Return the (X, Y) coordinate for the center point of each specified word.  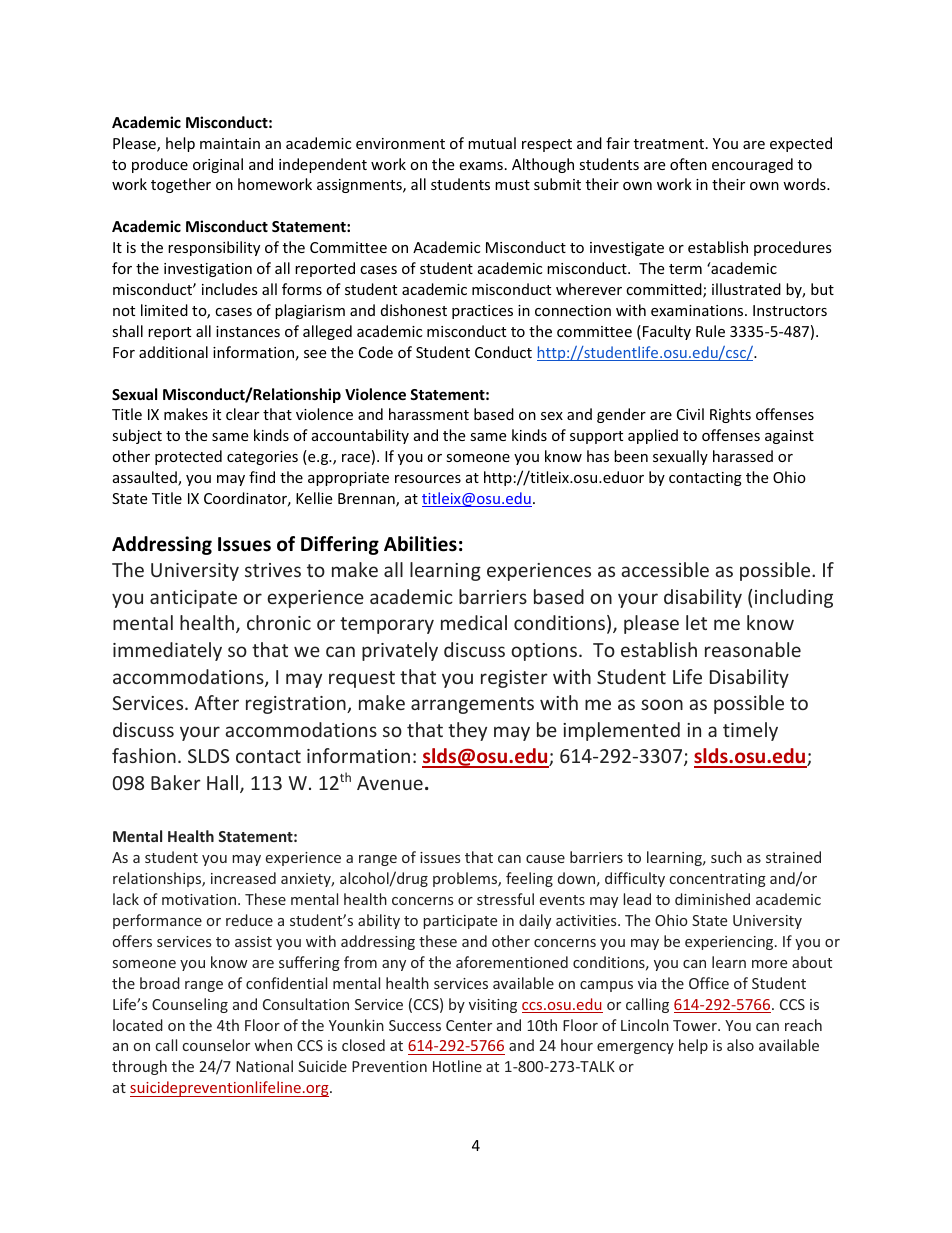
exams (481, 166)
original (218, 165)
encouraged (752, 165)
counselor (216, 1045)
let (696, 622)
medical (474, 622)
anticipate (193, 599)
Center (469, 1025)
